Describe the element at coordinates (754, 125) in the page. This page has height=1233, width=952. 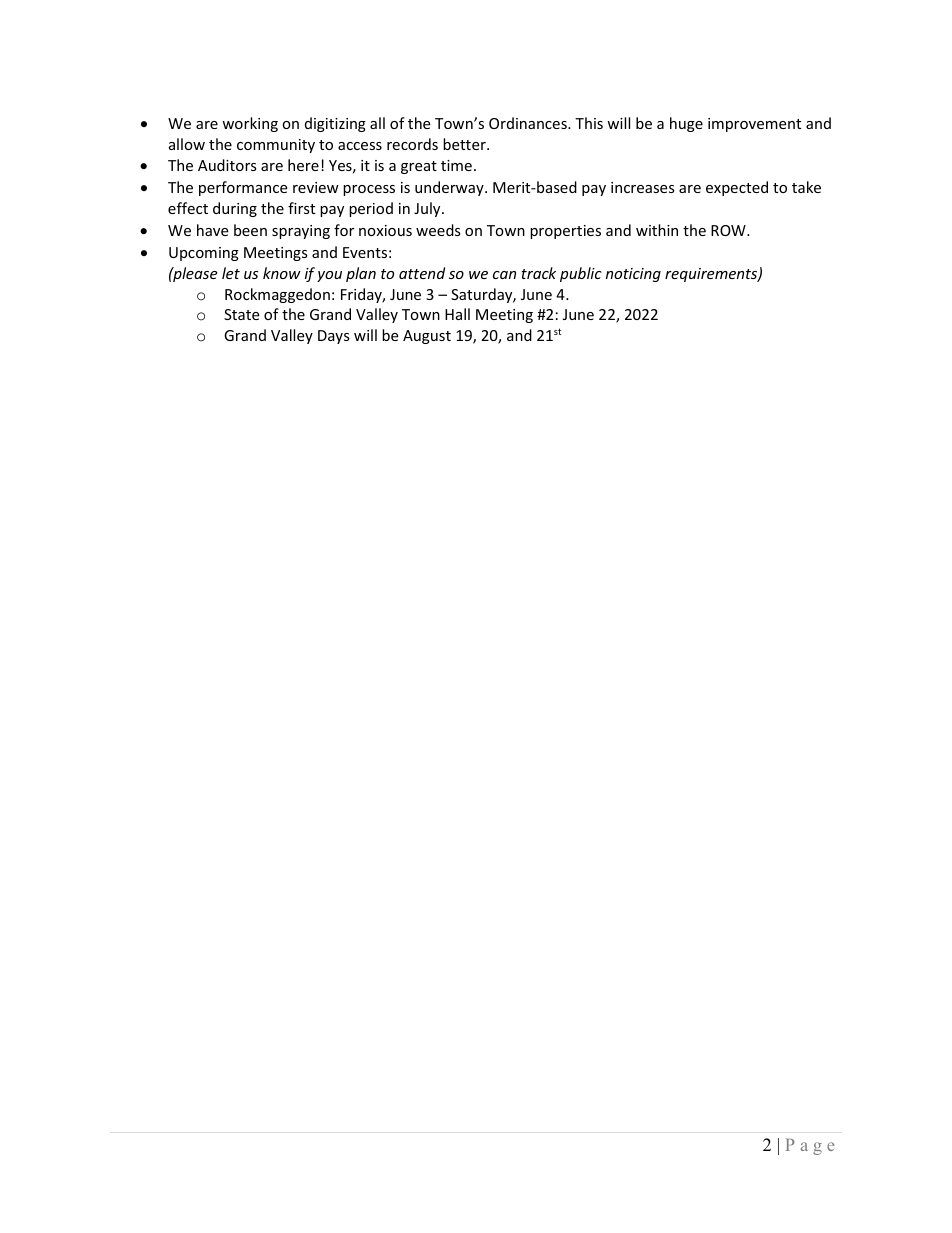
I see `improvement` at that location.
